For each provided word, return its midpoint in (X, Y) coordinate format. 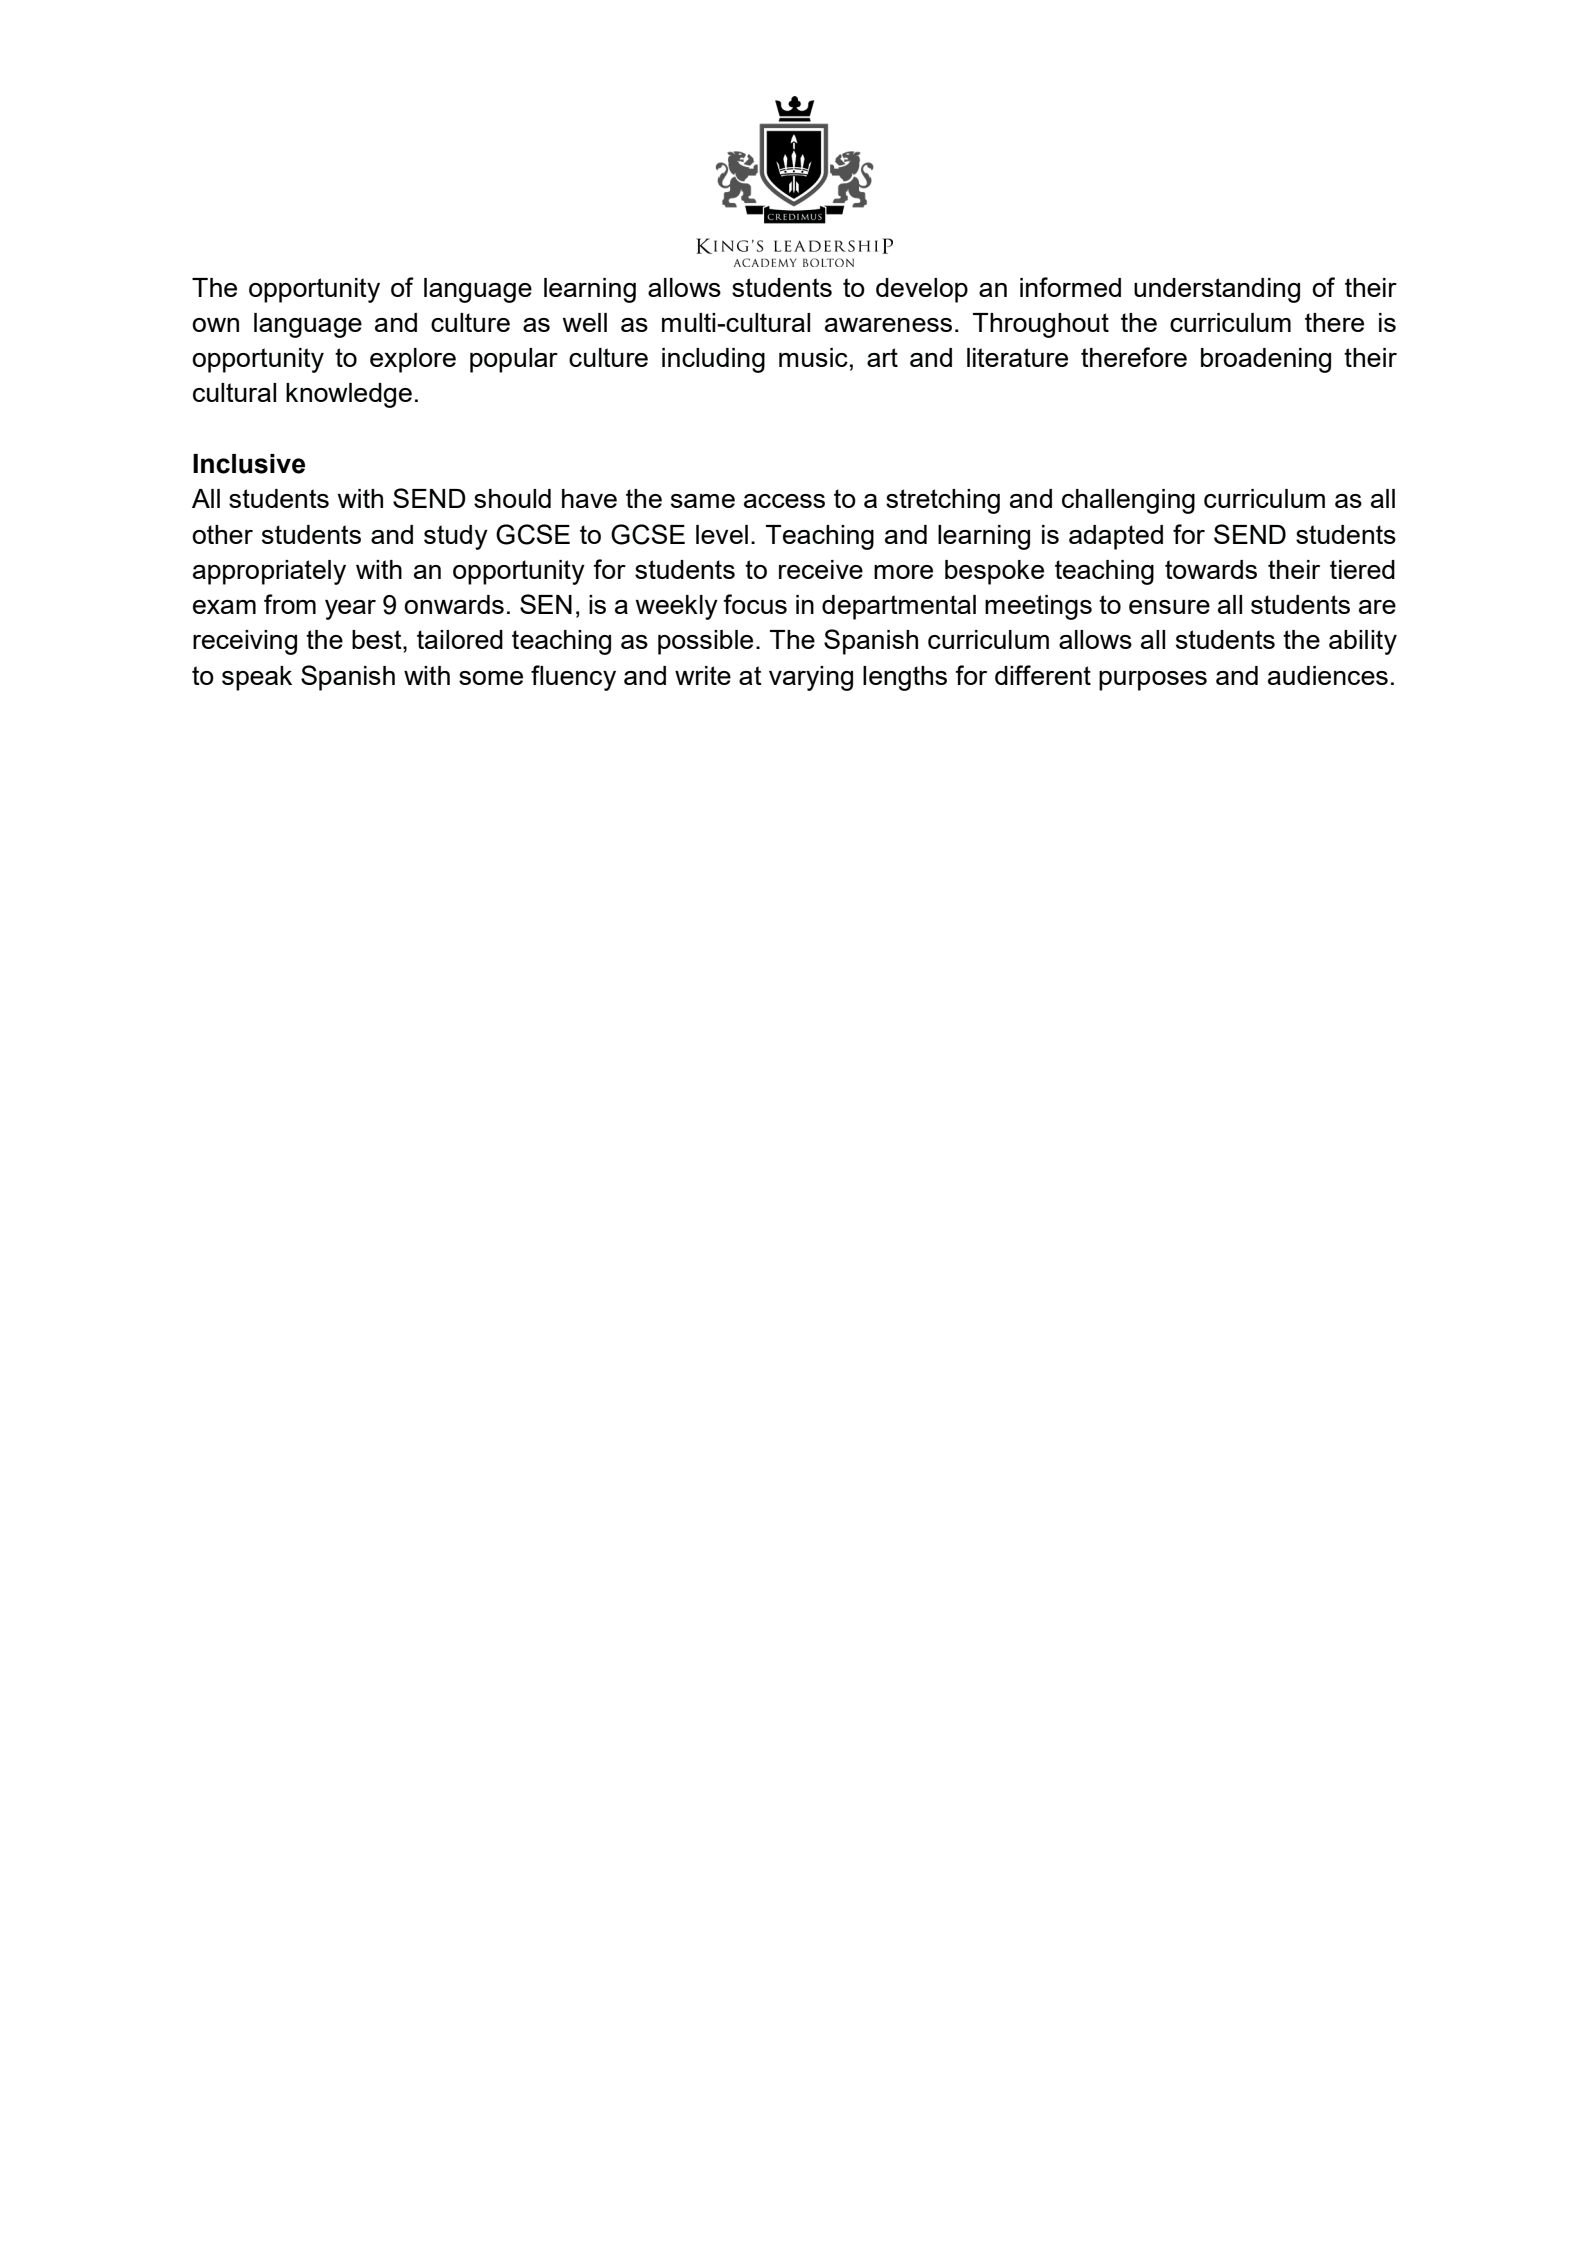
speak (257, 678)
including (713, 360)
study (456, 537)
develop (922, 290)
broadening (1266, 360)
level (722, 534)
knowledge (349, 395)
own (215, 325)
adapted (1116, 537)
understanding (1217, 290)
